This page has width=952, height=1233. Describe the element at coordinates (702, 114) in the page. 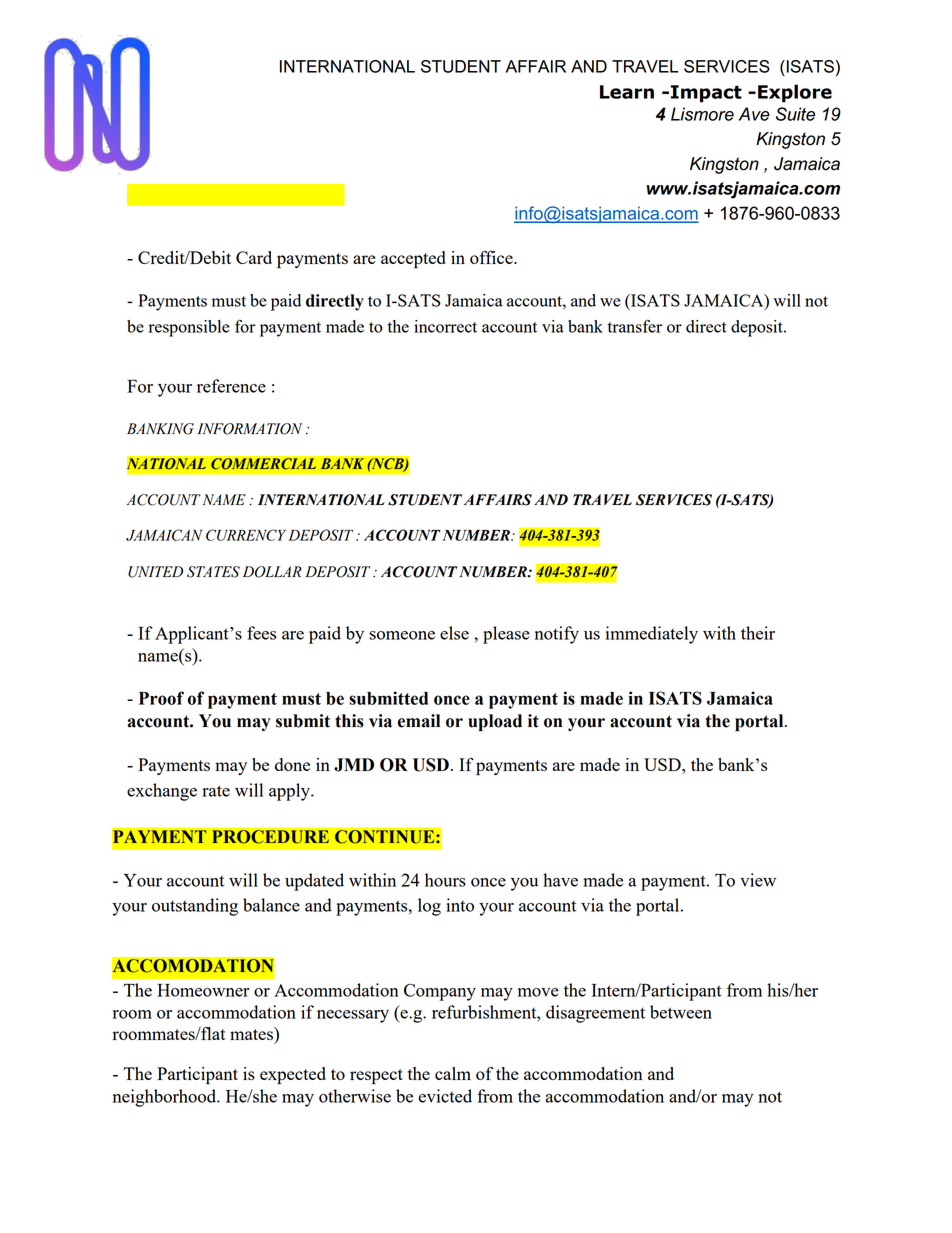

I see `Lismore` at that location.
